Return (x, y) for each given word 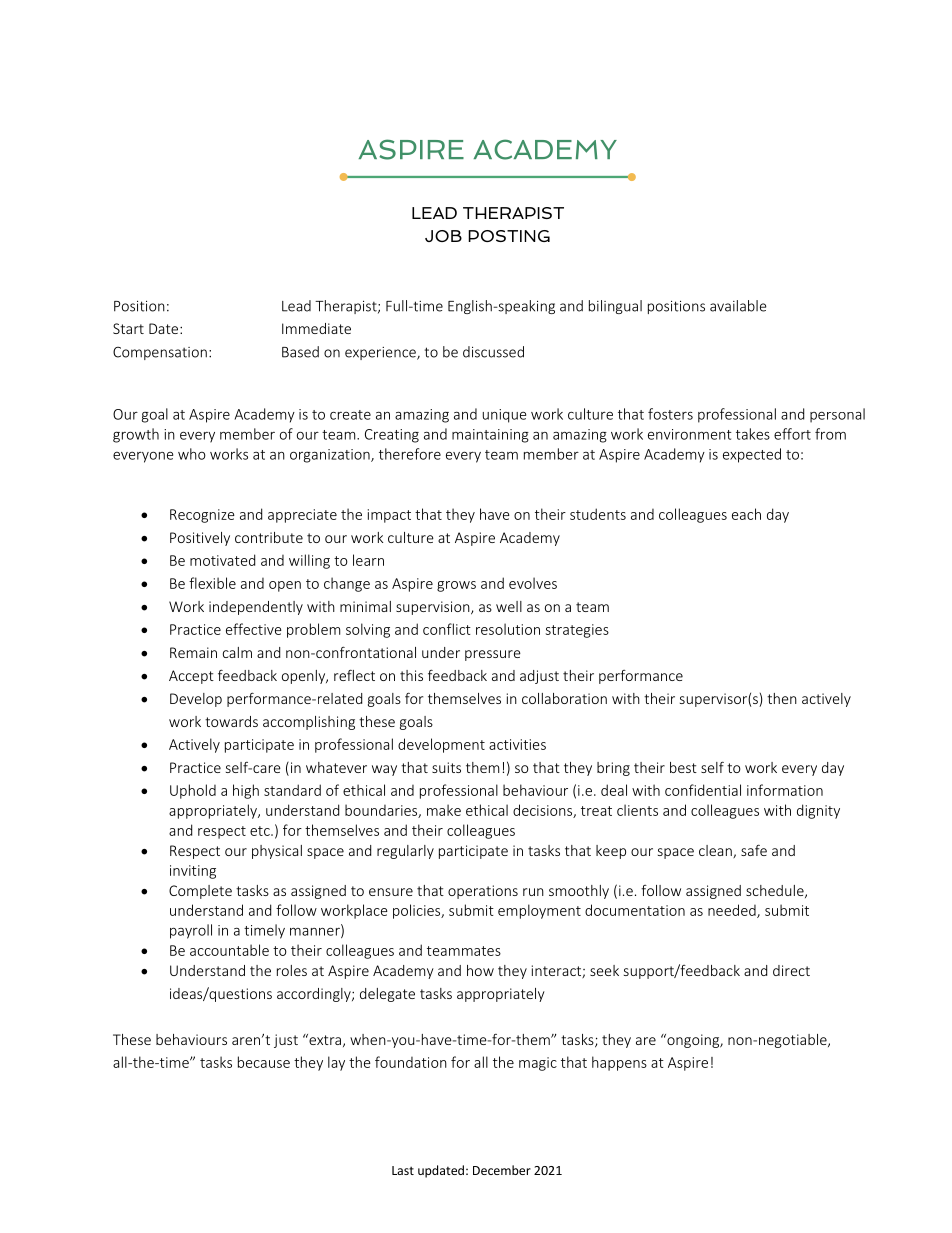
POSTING (509, 236)
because (264, 1062)
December (502, 1170)
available (738, 306)
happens (619, 1063)
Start (128, 328)
